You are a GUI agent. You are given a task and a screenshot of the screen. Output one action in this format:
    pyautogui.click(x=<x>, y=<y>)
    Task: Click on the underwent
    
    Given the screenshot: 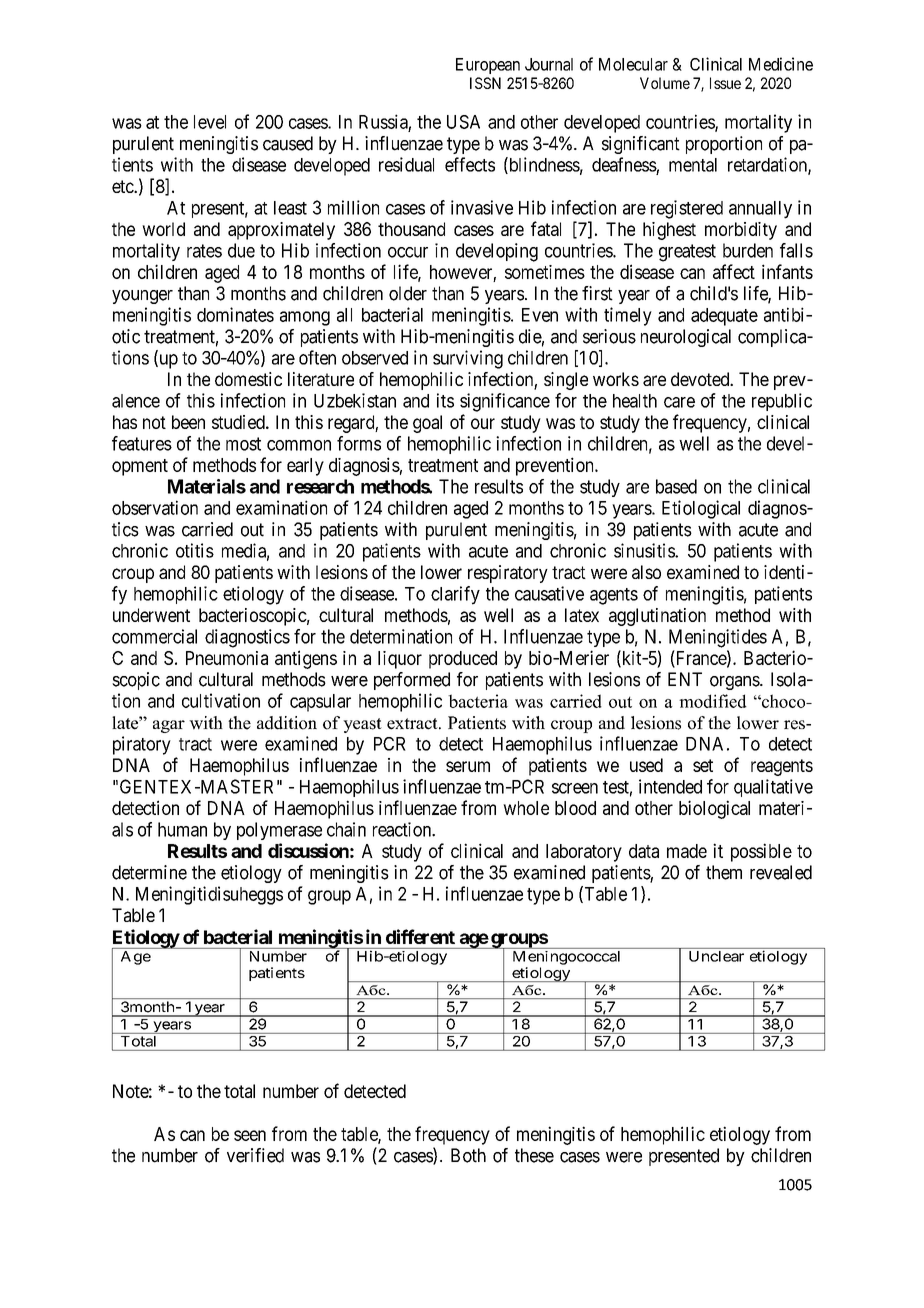 What is the action you would take?
    pyautogui.click(x=151, y=615)
